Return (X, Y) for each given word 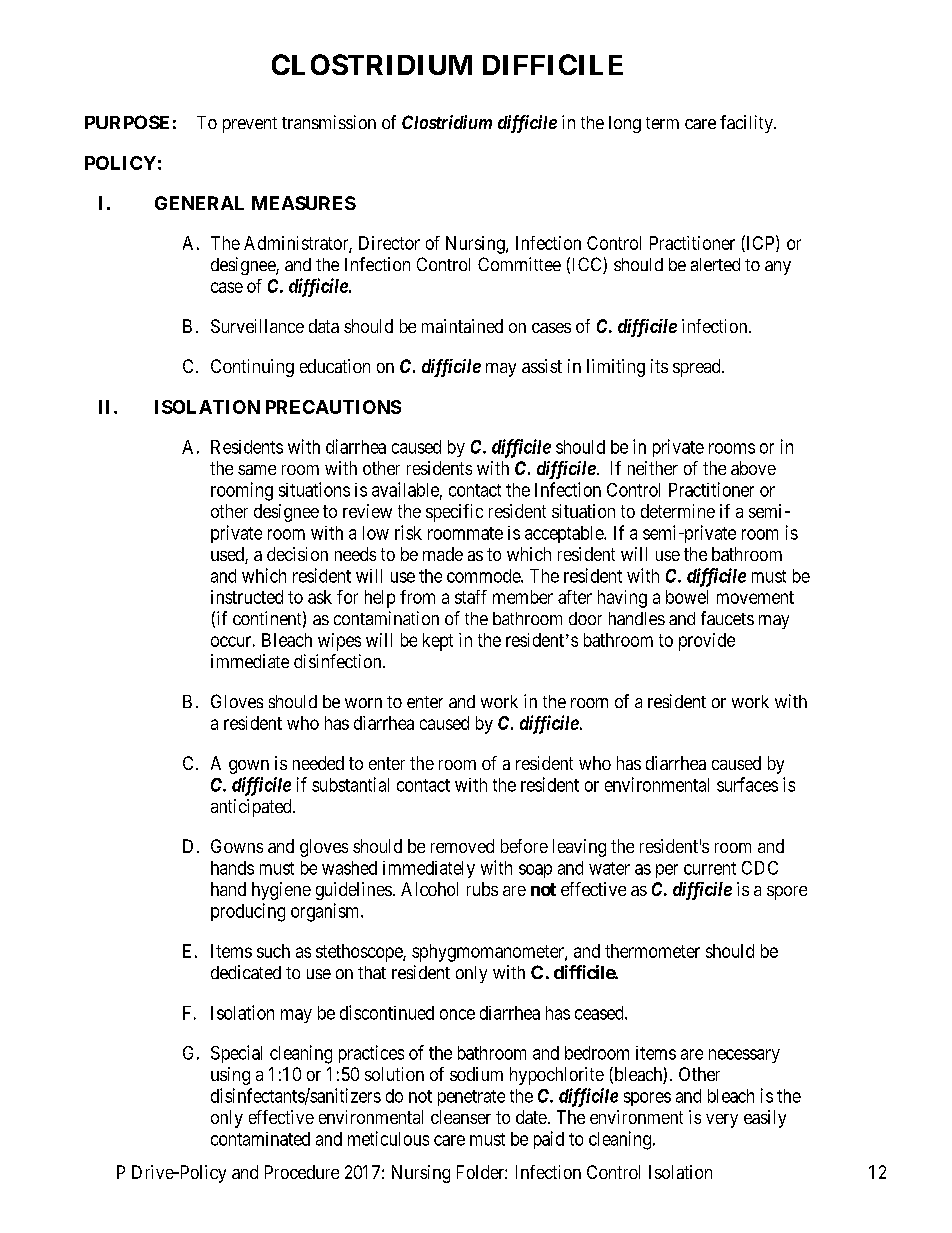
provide (707, 642)
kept (438, 642)
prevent (250, 125)
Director (389, 243)
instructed (247, 597)
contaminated (260, 1139)
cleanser (461, 1117)
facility (747, 124)
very (722, 1121)
